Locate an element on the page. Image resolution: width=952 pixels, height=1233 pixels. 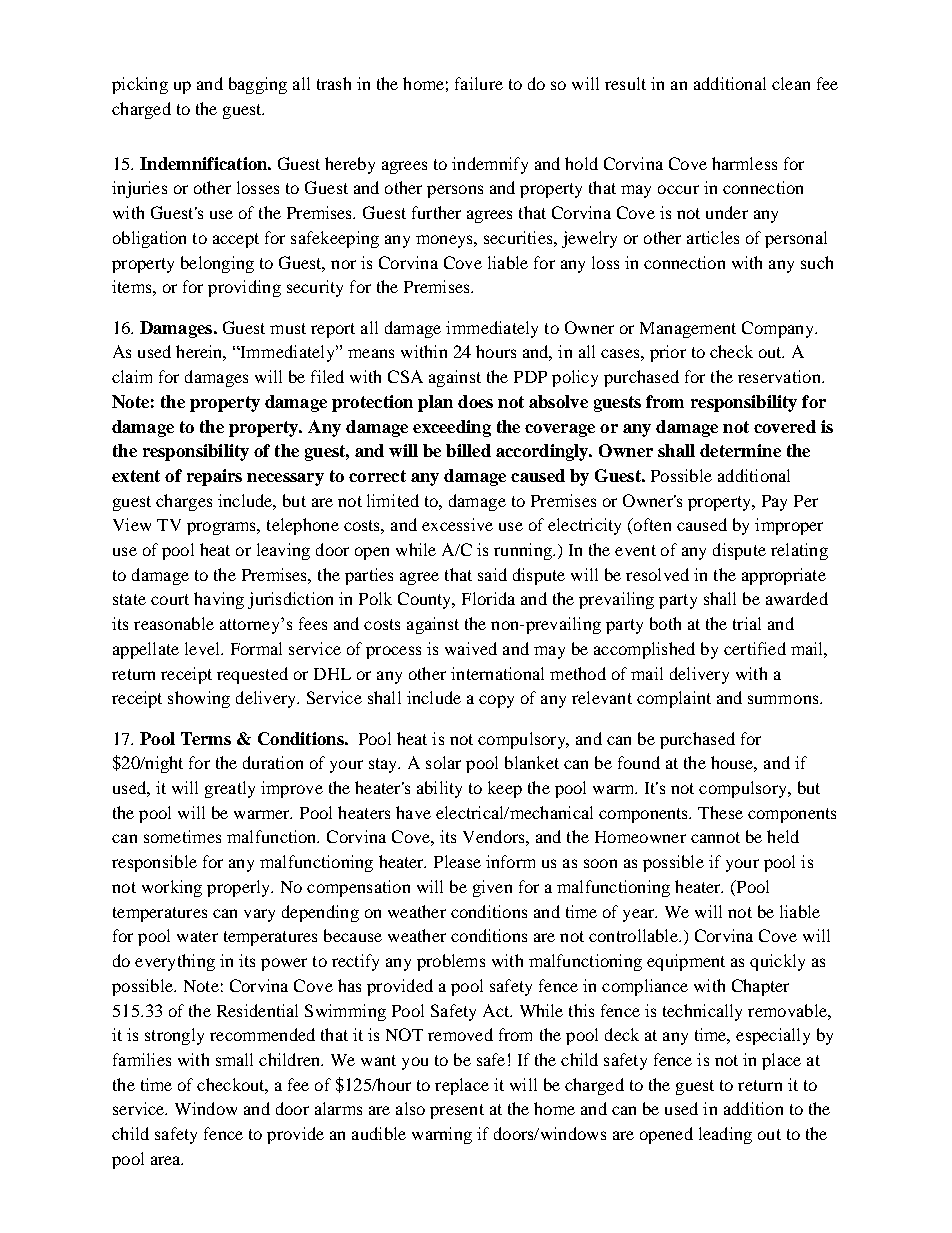
harmless is located at coordinates (744, 163).
